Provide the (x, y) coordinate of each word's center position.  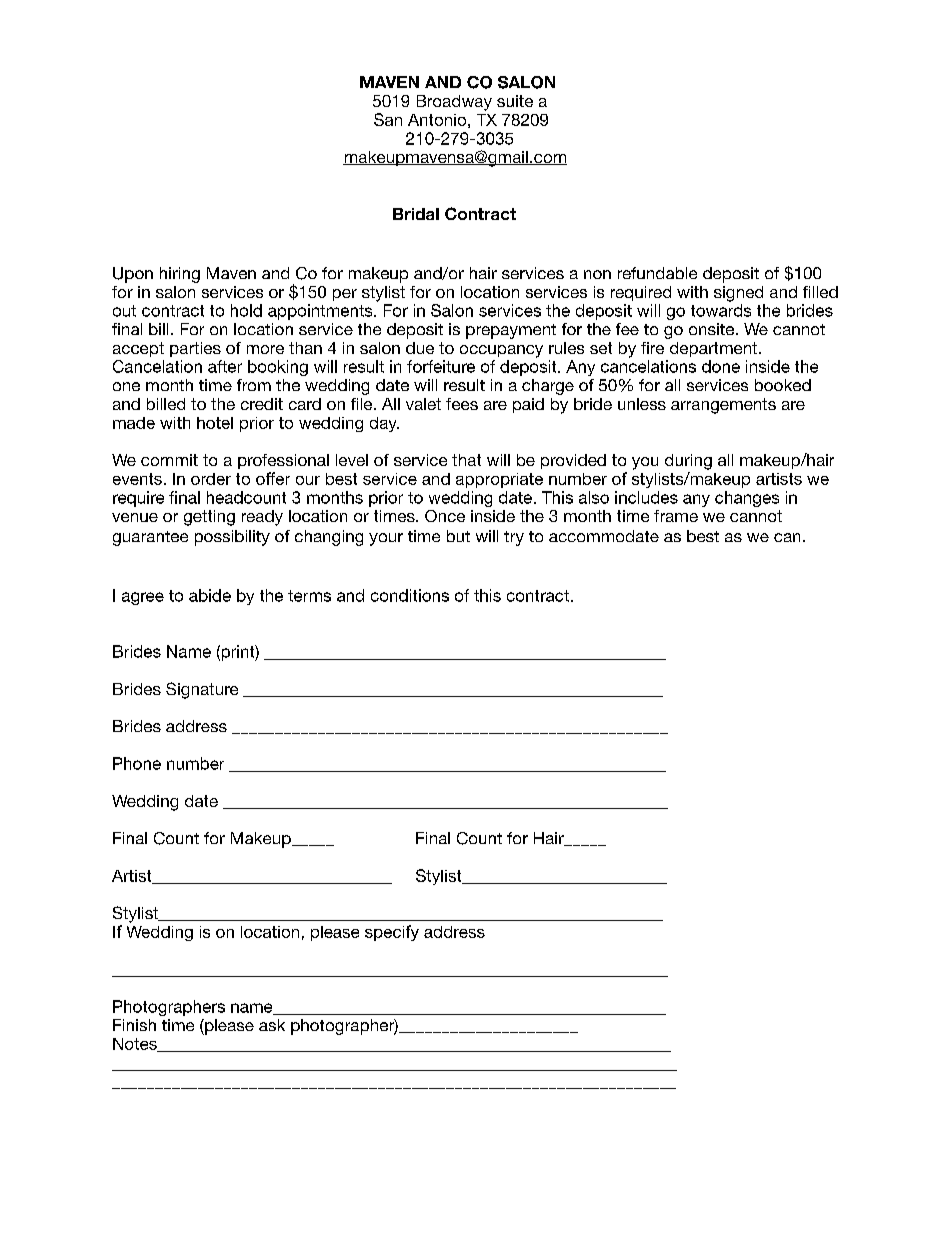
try (514, 538)
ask (272, 1025)
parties (195, 349)
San (388, 119)
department (715, 349)
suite (515, 101)
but (458, 536)
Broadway (454, 103)
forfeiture (441, 366)
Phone (137, 763)
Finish (134, 1025)
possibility (232, 538)
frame (676, 516)
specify (392, 933)
